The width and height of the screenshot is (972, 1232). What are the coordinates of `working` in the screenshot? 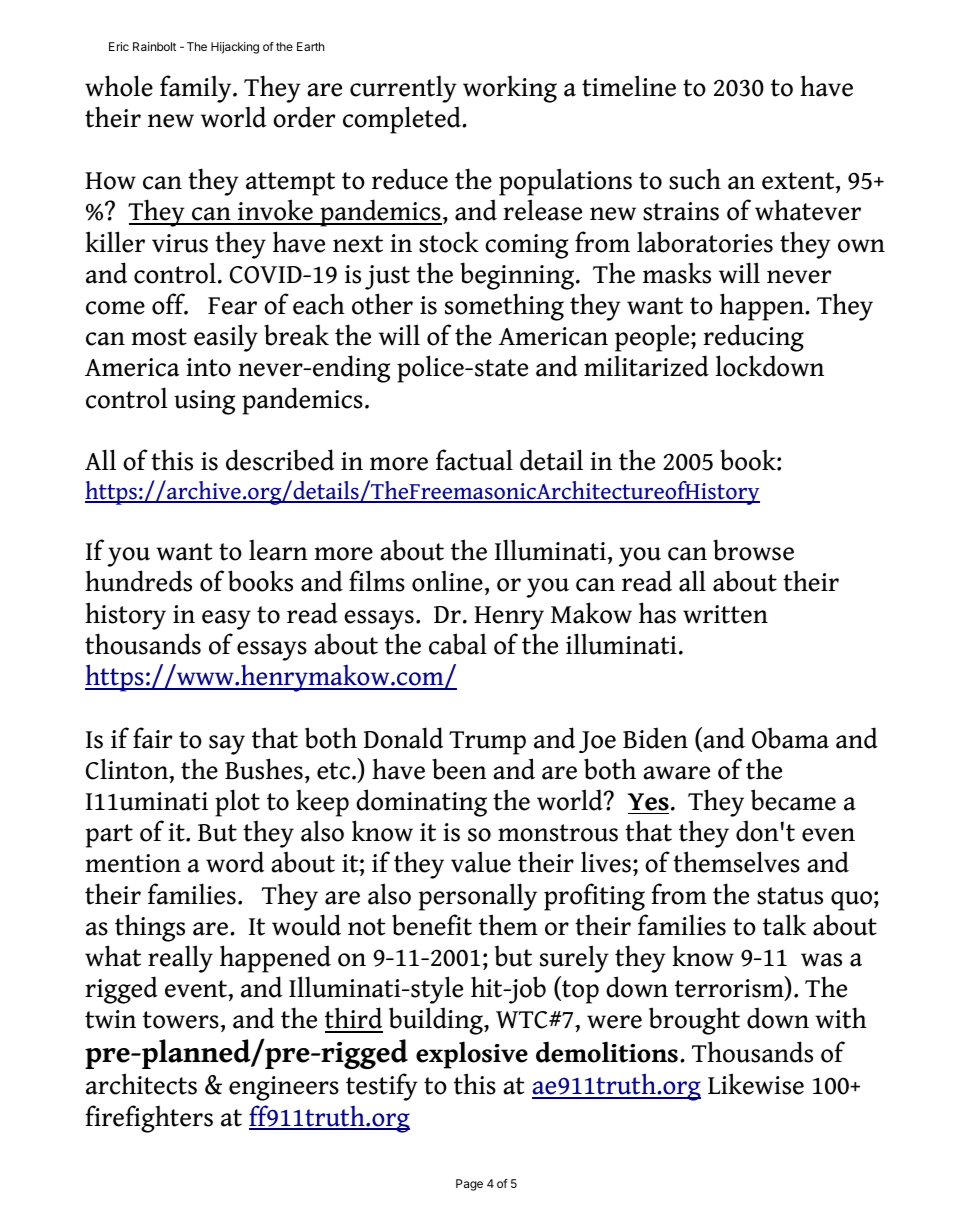 It's located at (510, 89).
